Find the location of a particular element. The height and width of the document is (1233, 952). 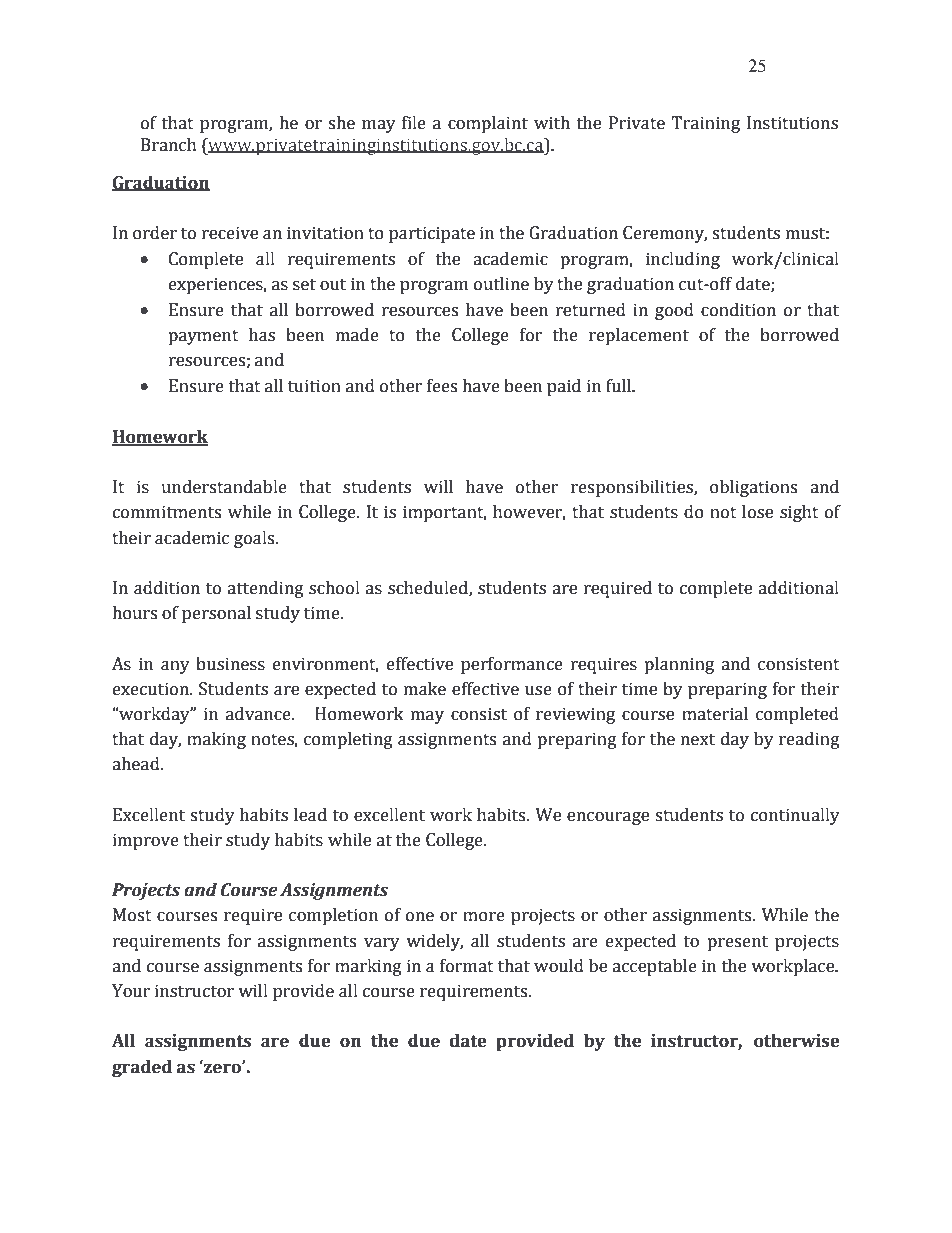

fees is located at coordinates (442, 386).
